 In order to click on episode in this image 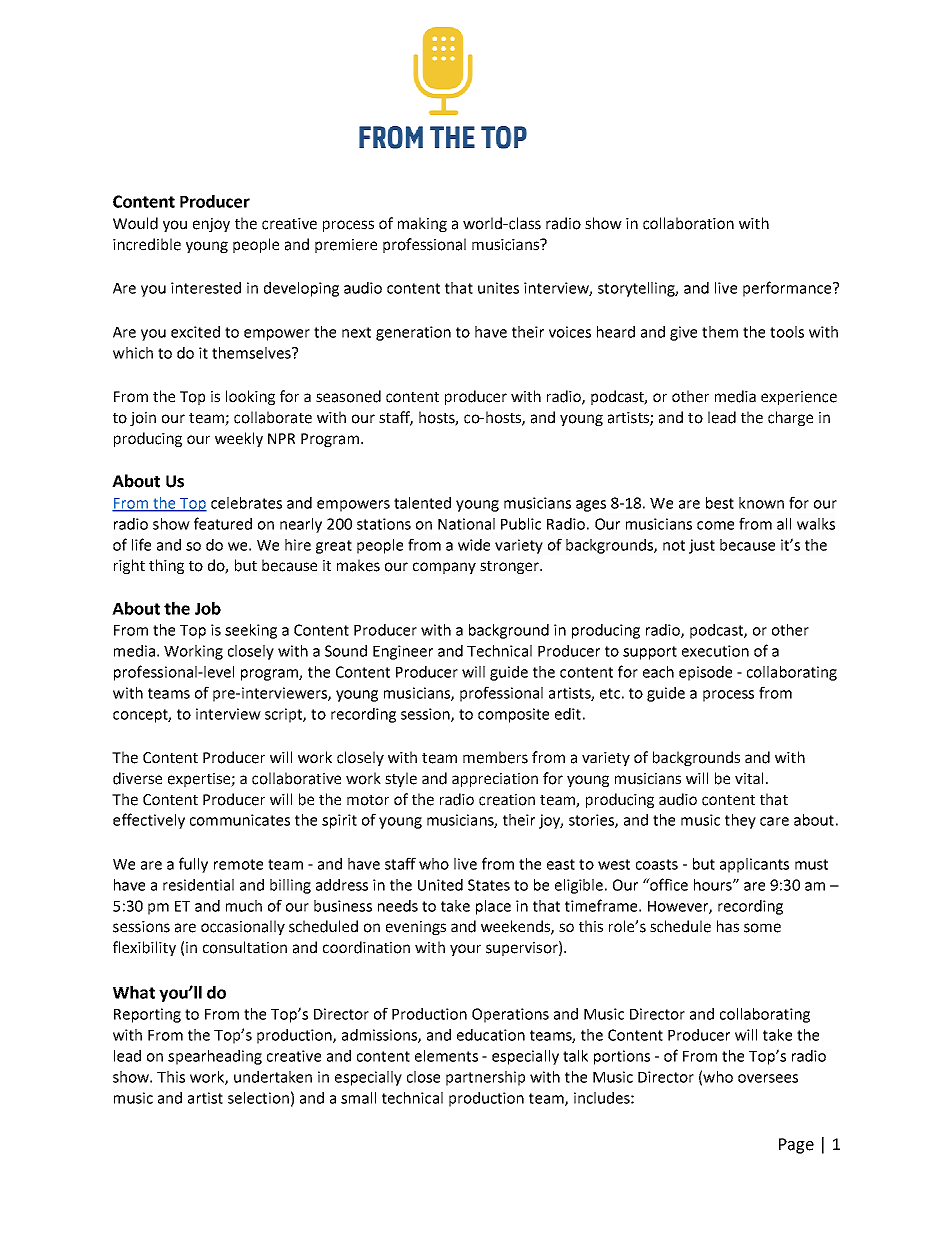, I will do `click(705, 673)`.
